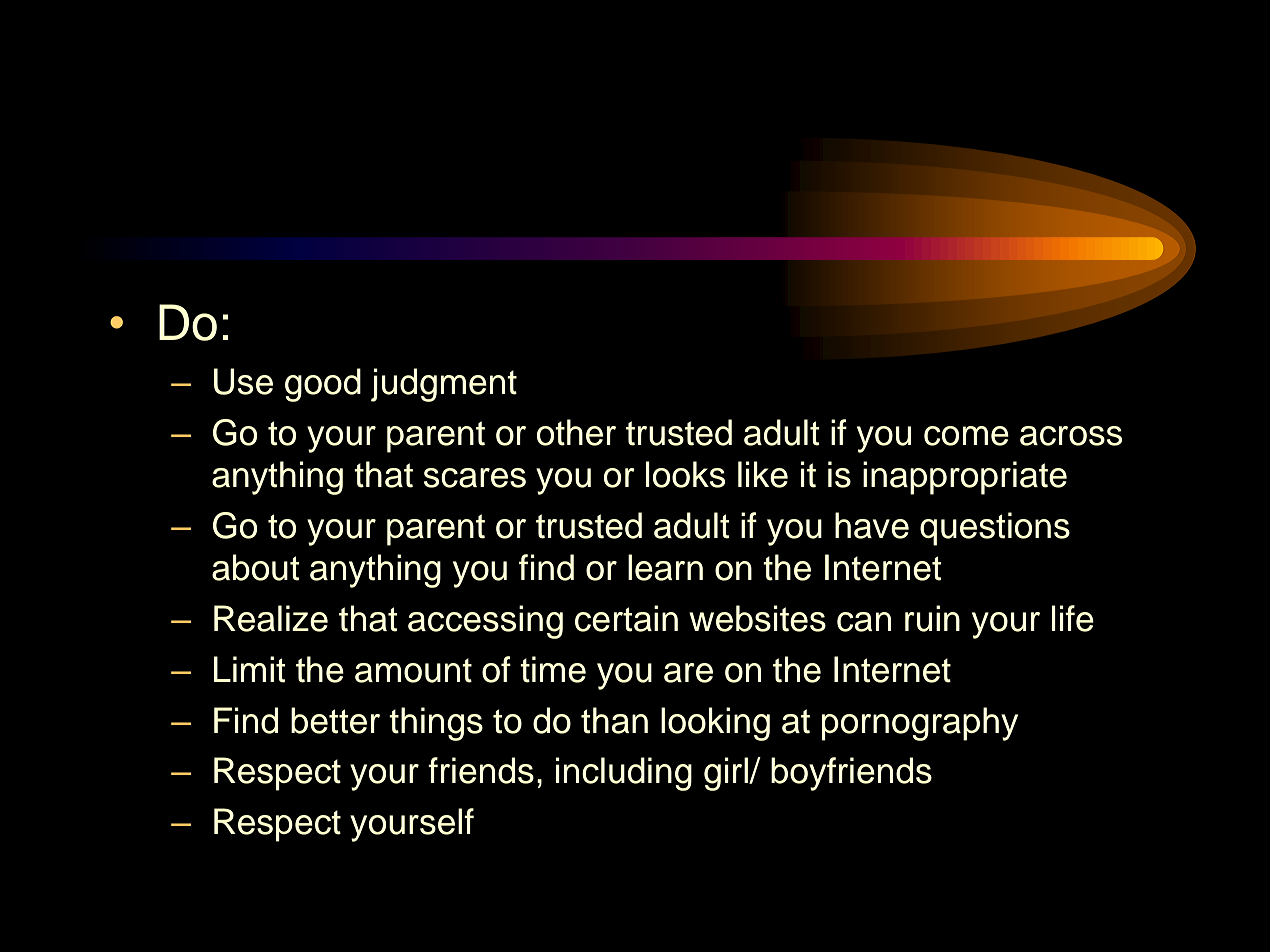 The image size is (1270, 952). What do you see at coordinates (576, 432) in the document?
I see `other` at bounding box center [576, 432].
